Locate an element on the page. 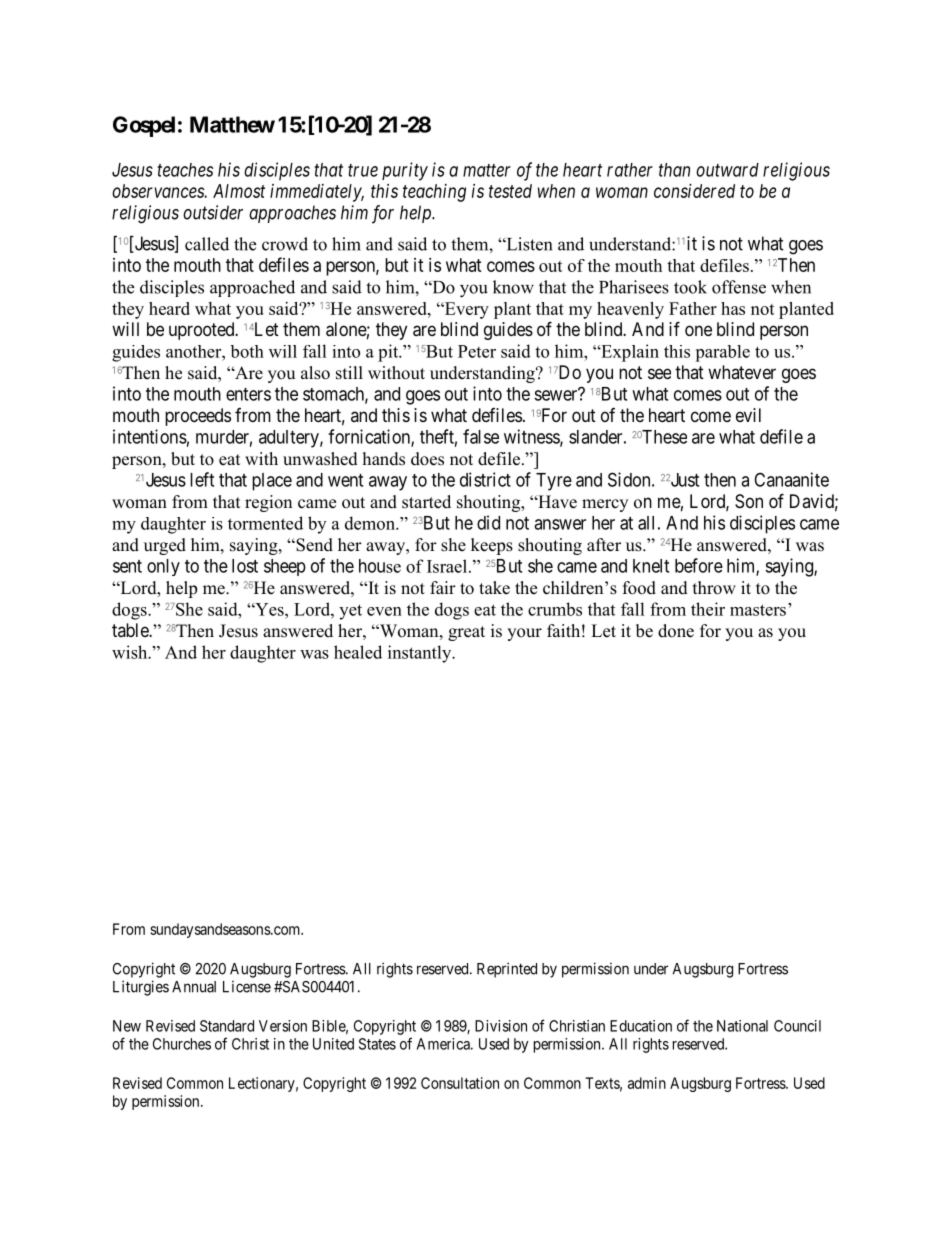 Image resolution: width=952 pixels, height=1233 pixels. teaches is located at coordinates (185, 170).
